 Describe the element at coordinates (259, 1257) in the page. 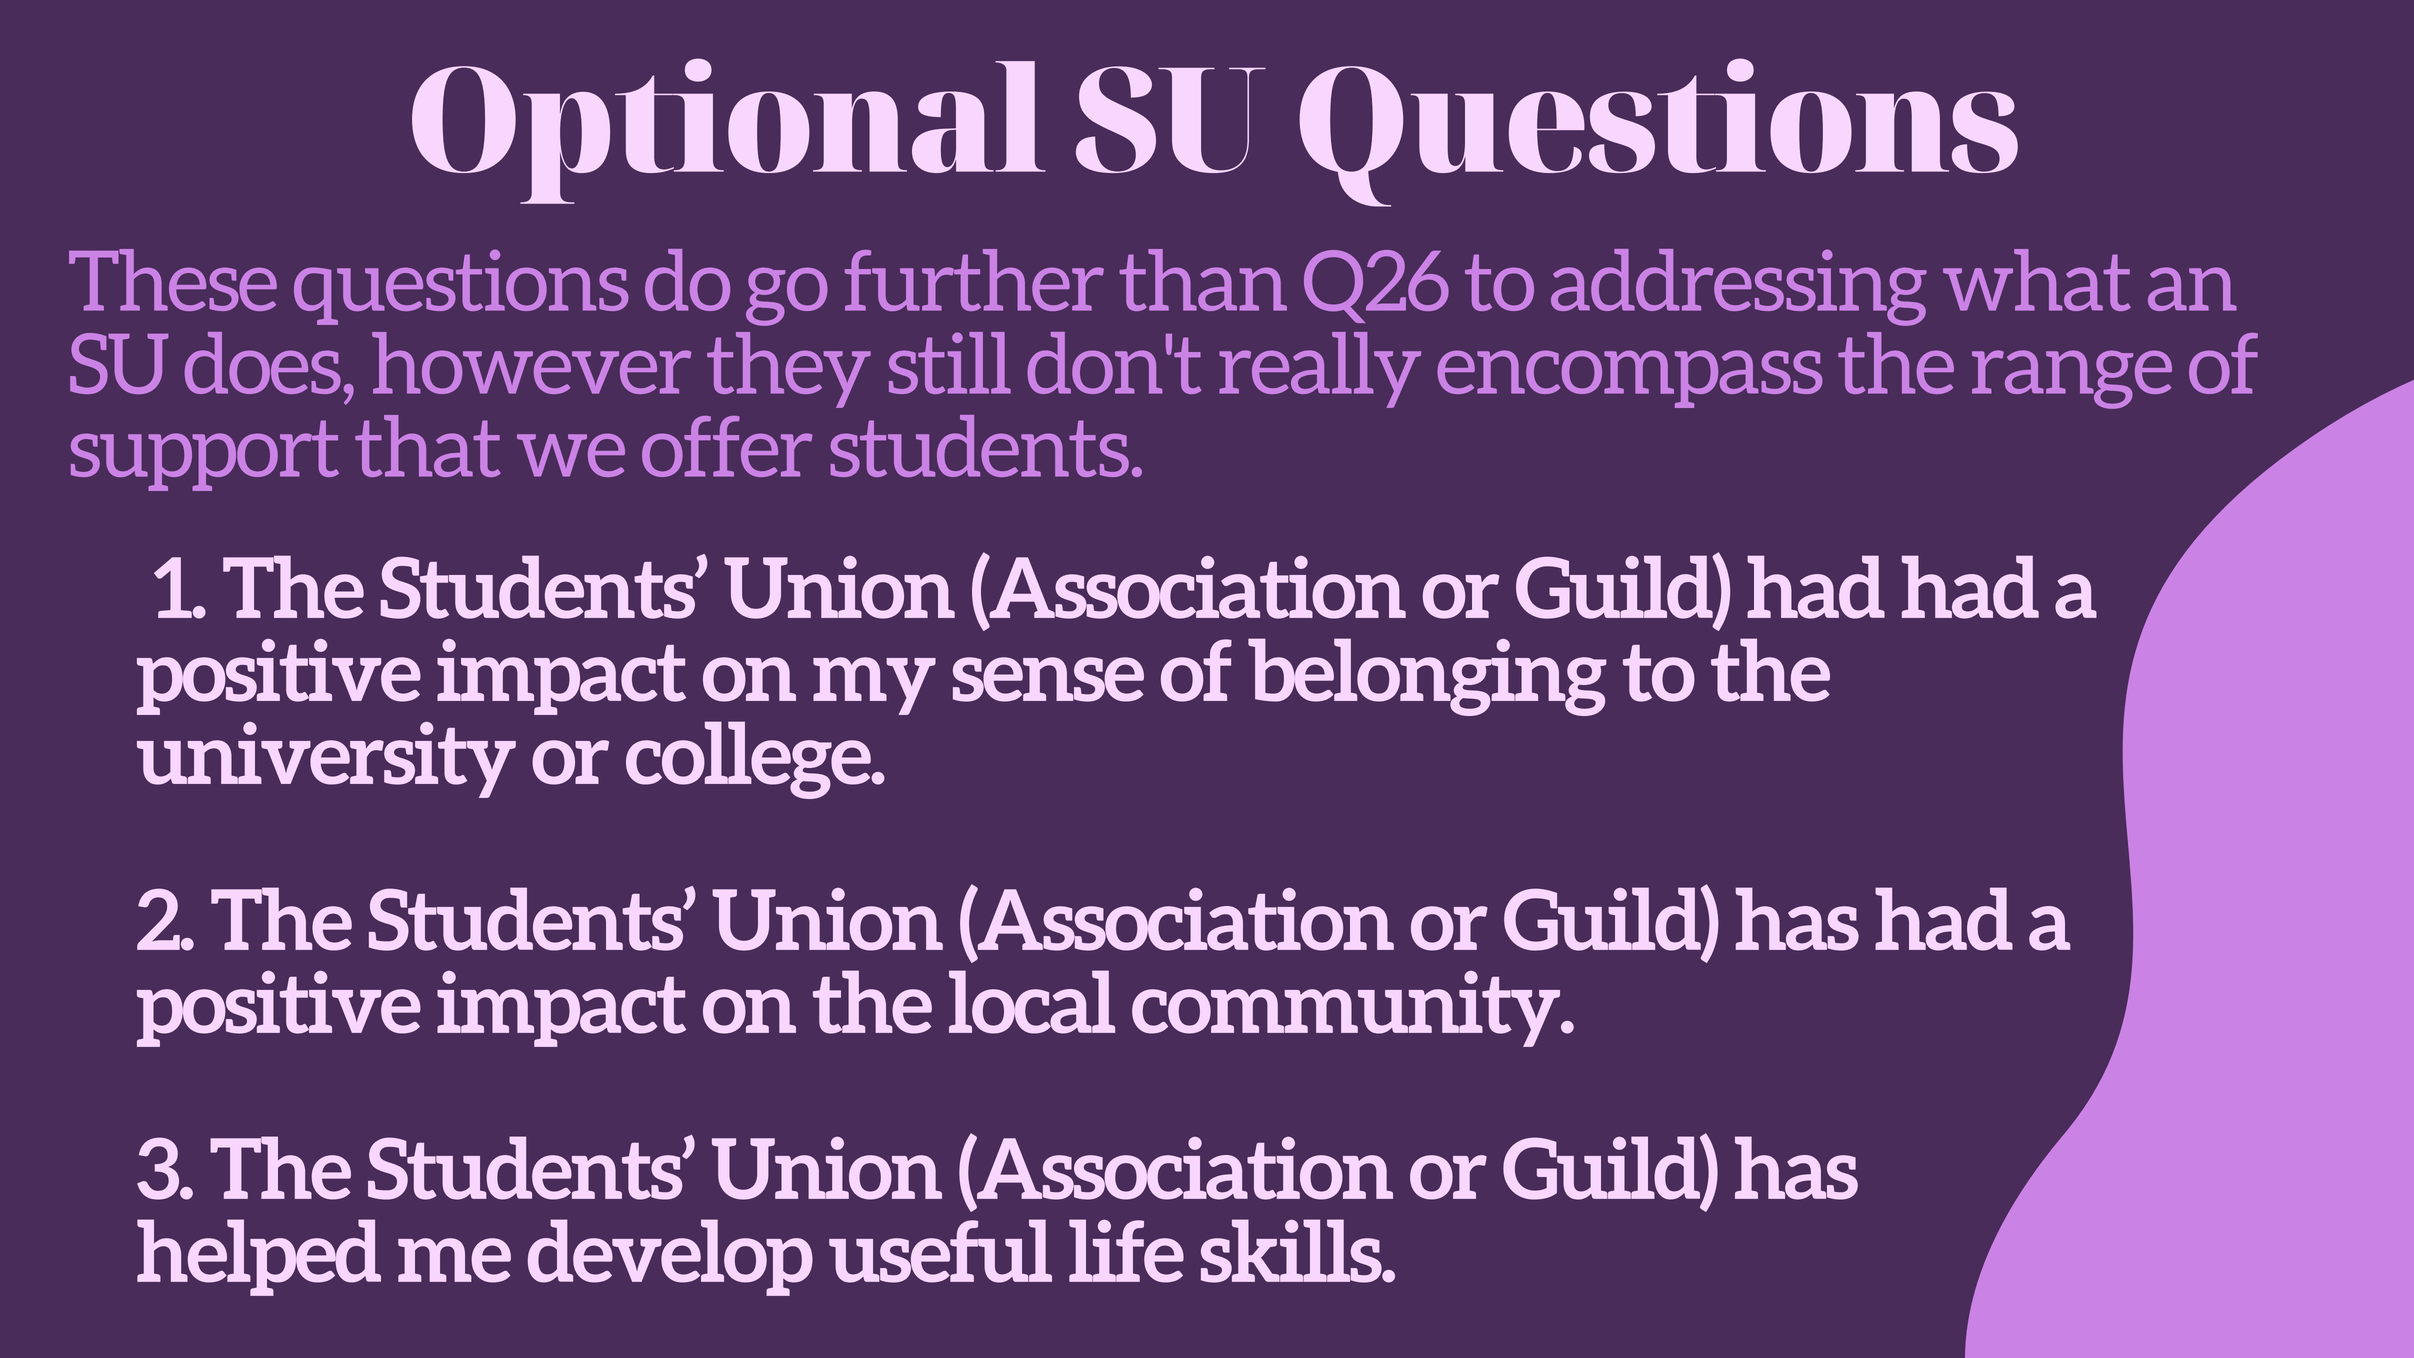

I see `helped` at that location.
